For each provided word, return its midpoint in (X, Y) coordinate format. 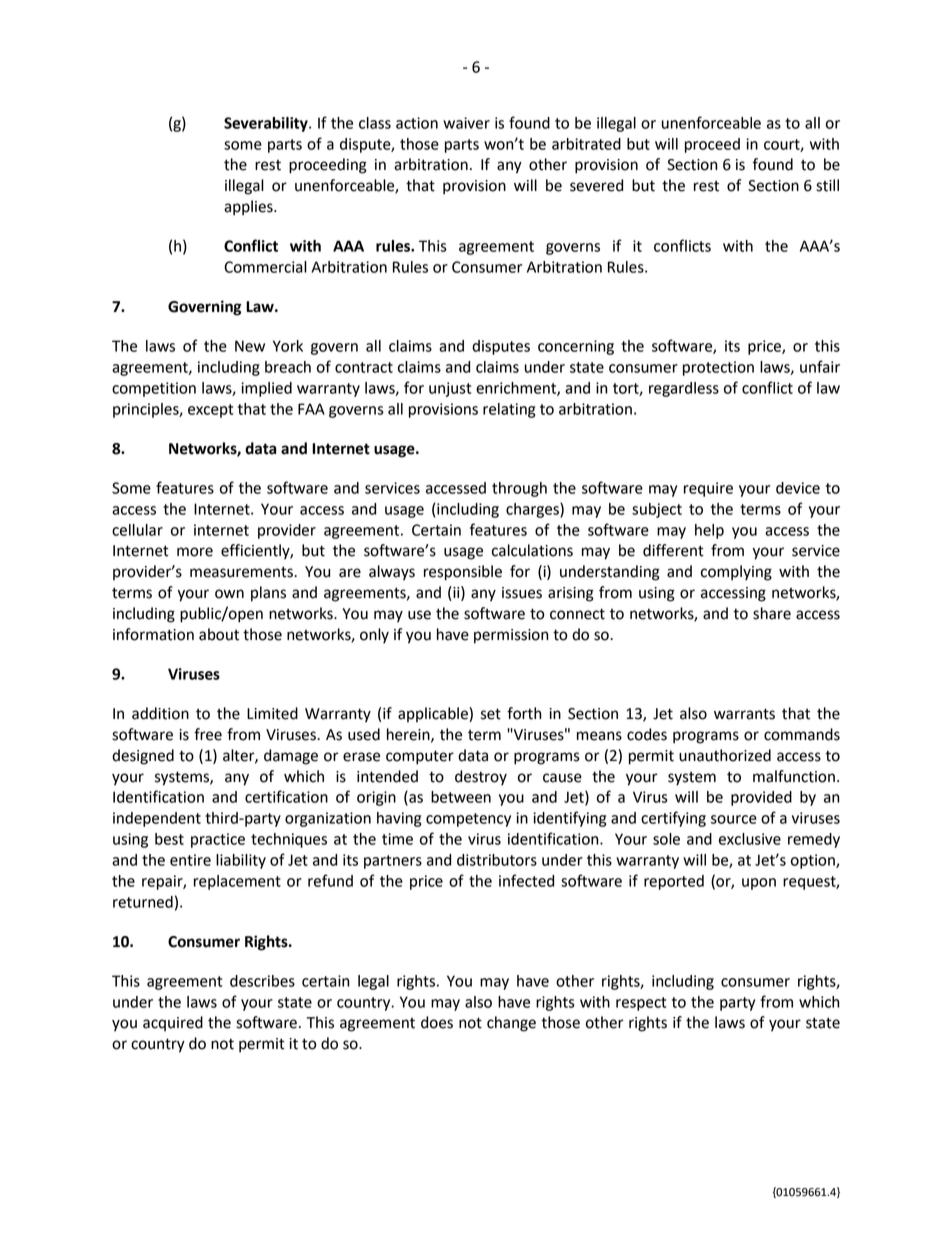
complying (736, 573)
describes (262, 981)
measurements (242, 572)
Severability (267, 124)
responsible (463, 573)
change (511, 1024)
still (827, 185)
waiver (466, 123)
